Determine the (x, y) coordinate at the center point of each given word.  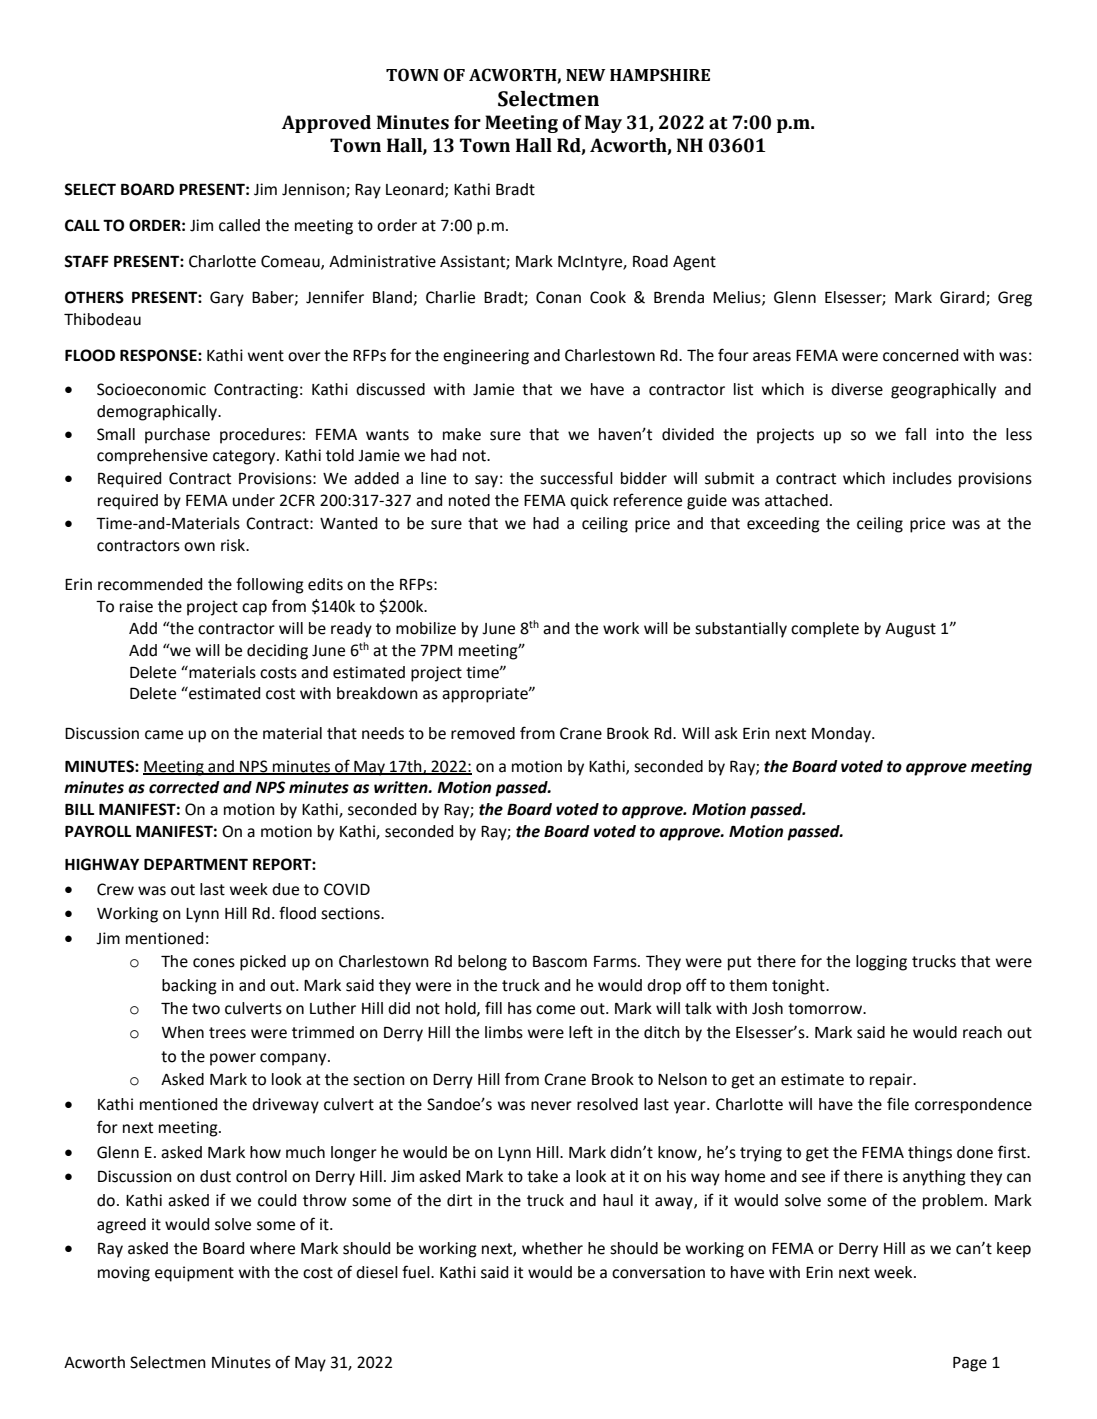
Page (970, 1364)
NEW (585, 75)
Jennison (314, 190)
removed (483, 733)
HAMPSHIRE (660, 75)
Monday (842, 735)
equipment (194, 1274)
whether (552, 1248)
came (164, 735)
